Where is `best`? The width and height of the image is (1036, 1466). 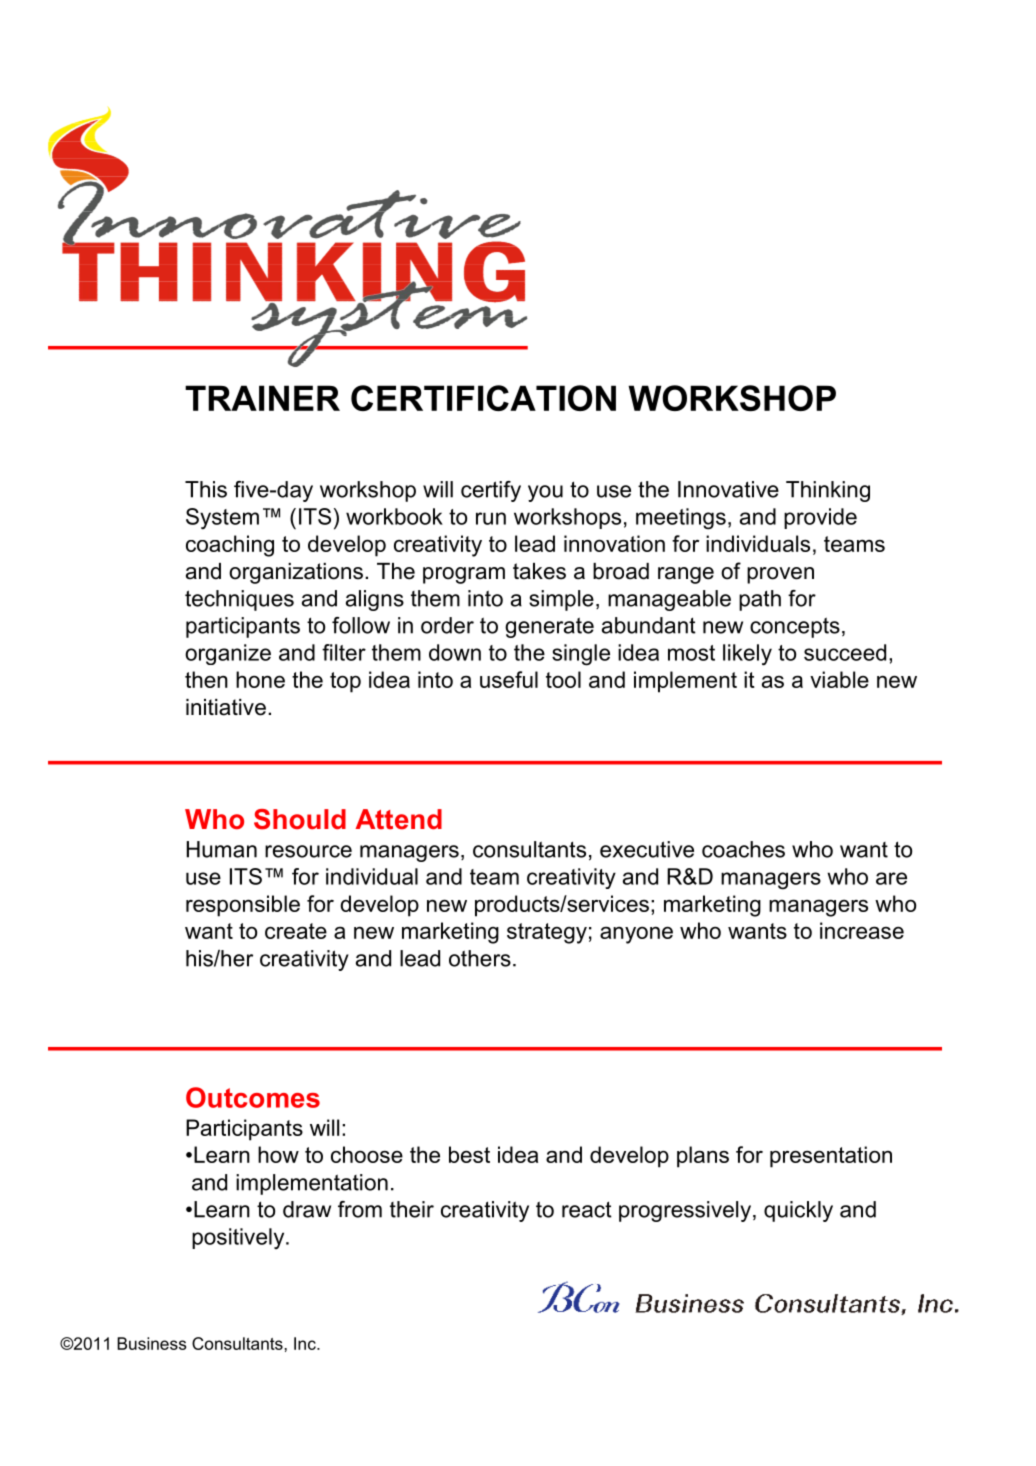 best is located at coordinates (469, 1154).
